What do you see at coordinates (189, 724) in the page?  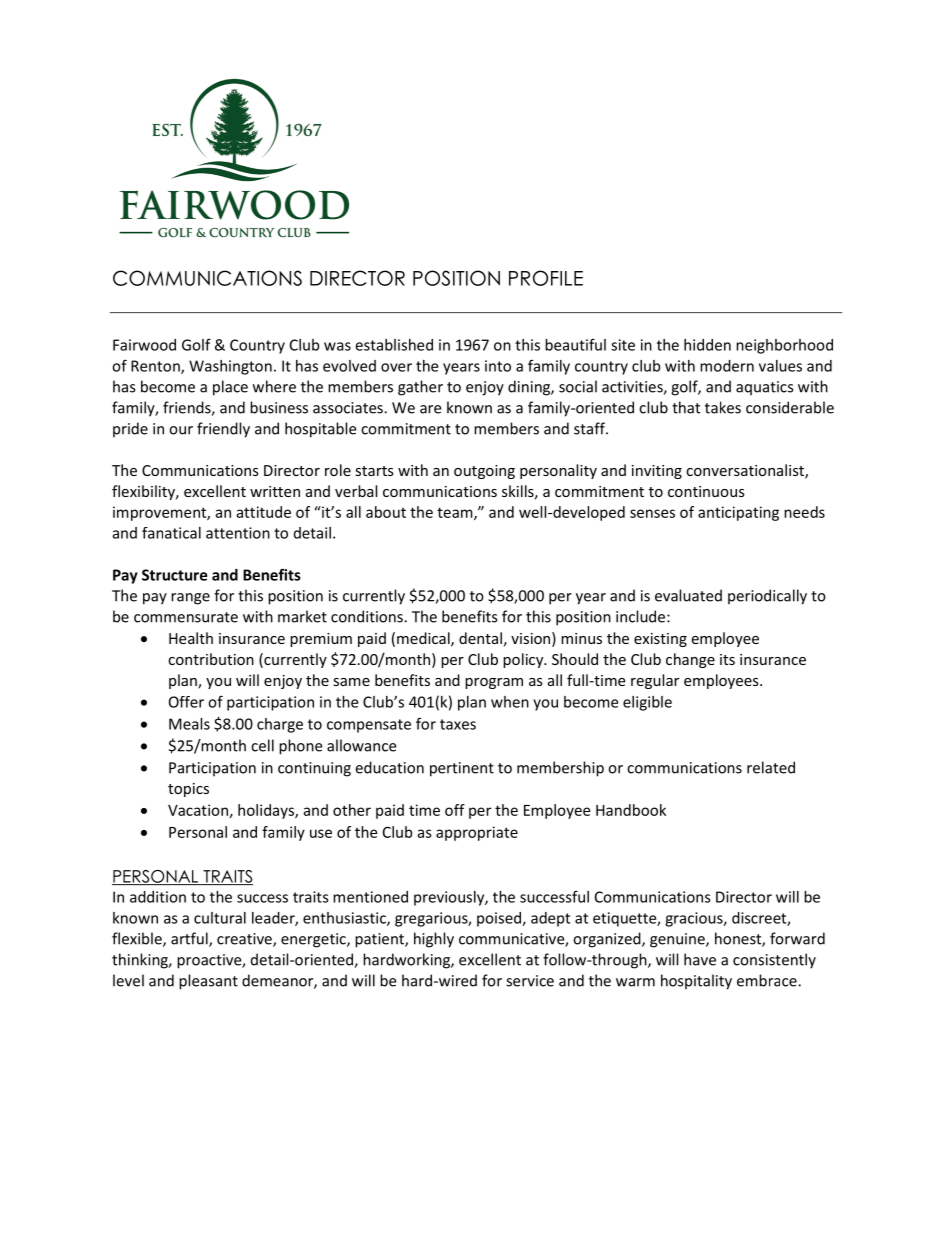 I see `Meals` at bounding box center [189, 724].
